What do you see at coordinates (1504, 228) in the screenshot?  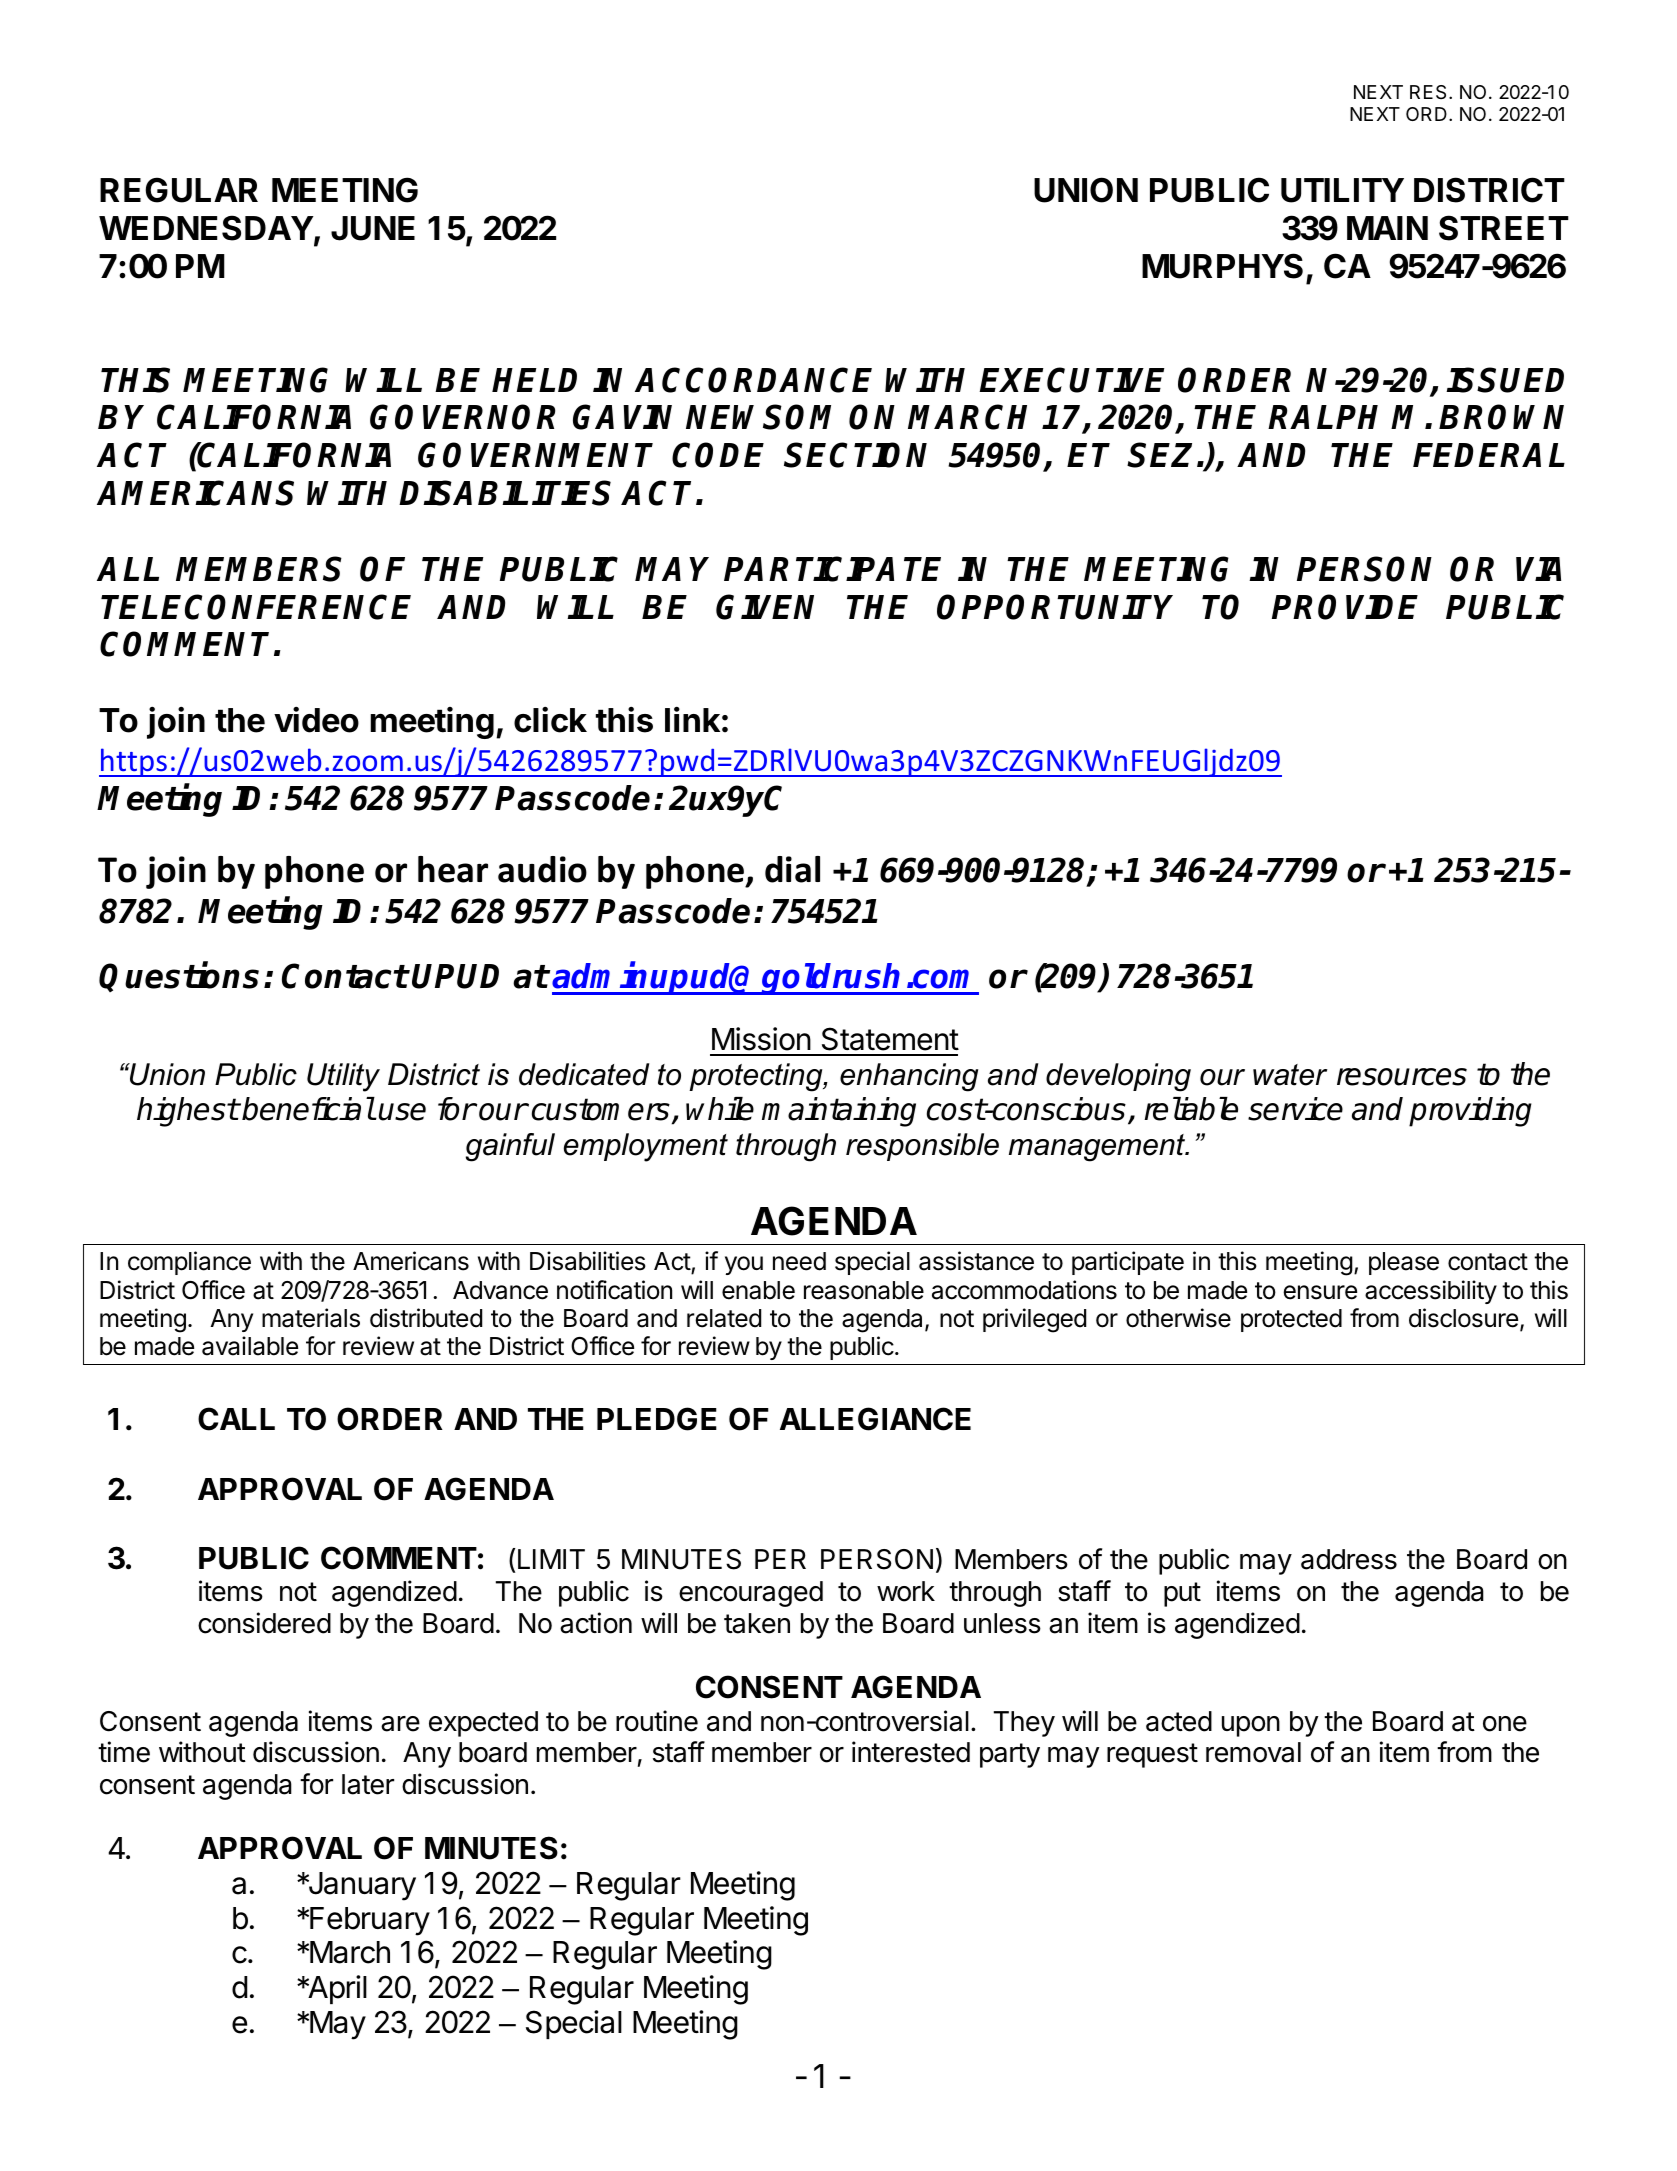 I see `STREET` at bounding box center [1504, 228].
